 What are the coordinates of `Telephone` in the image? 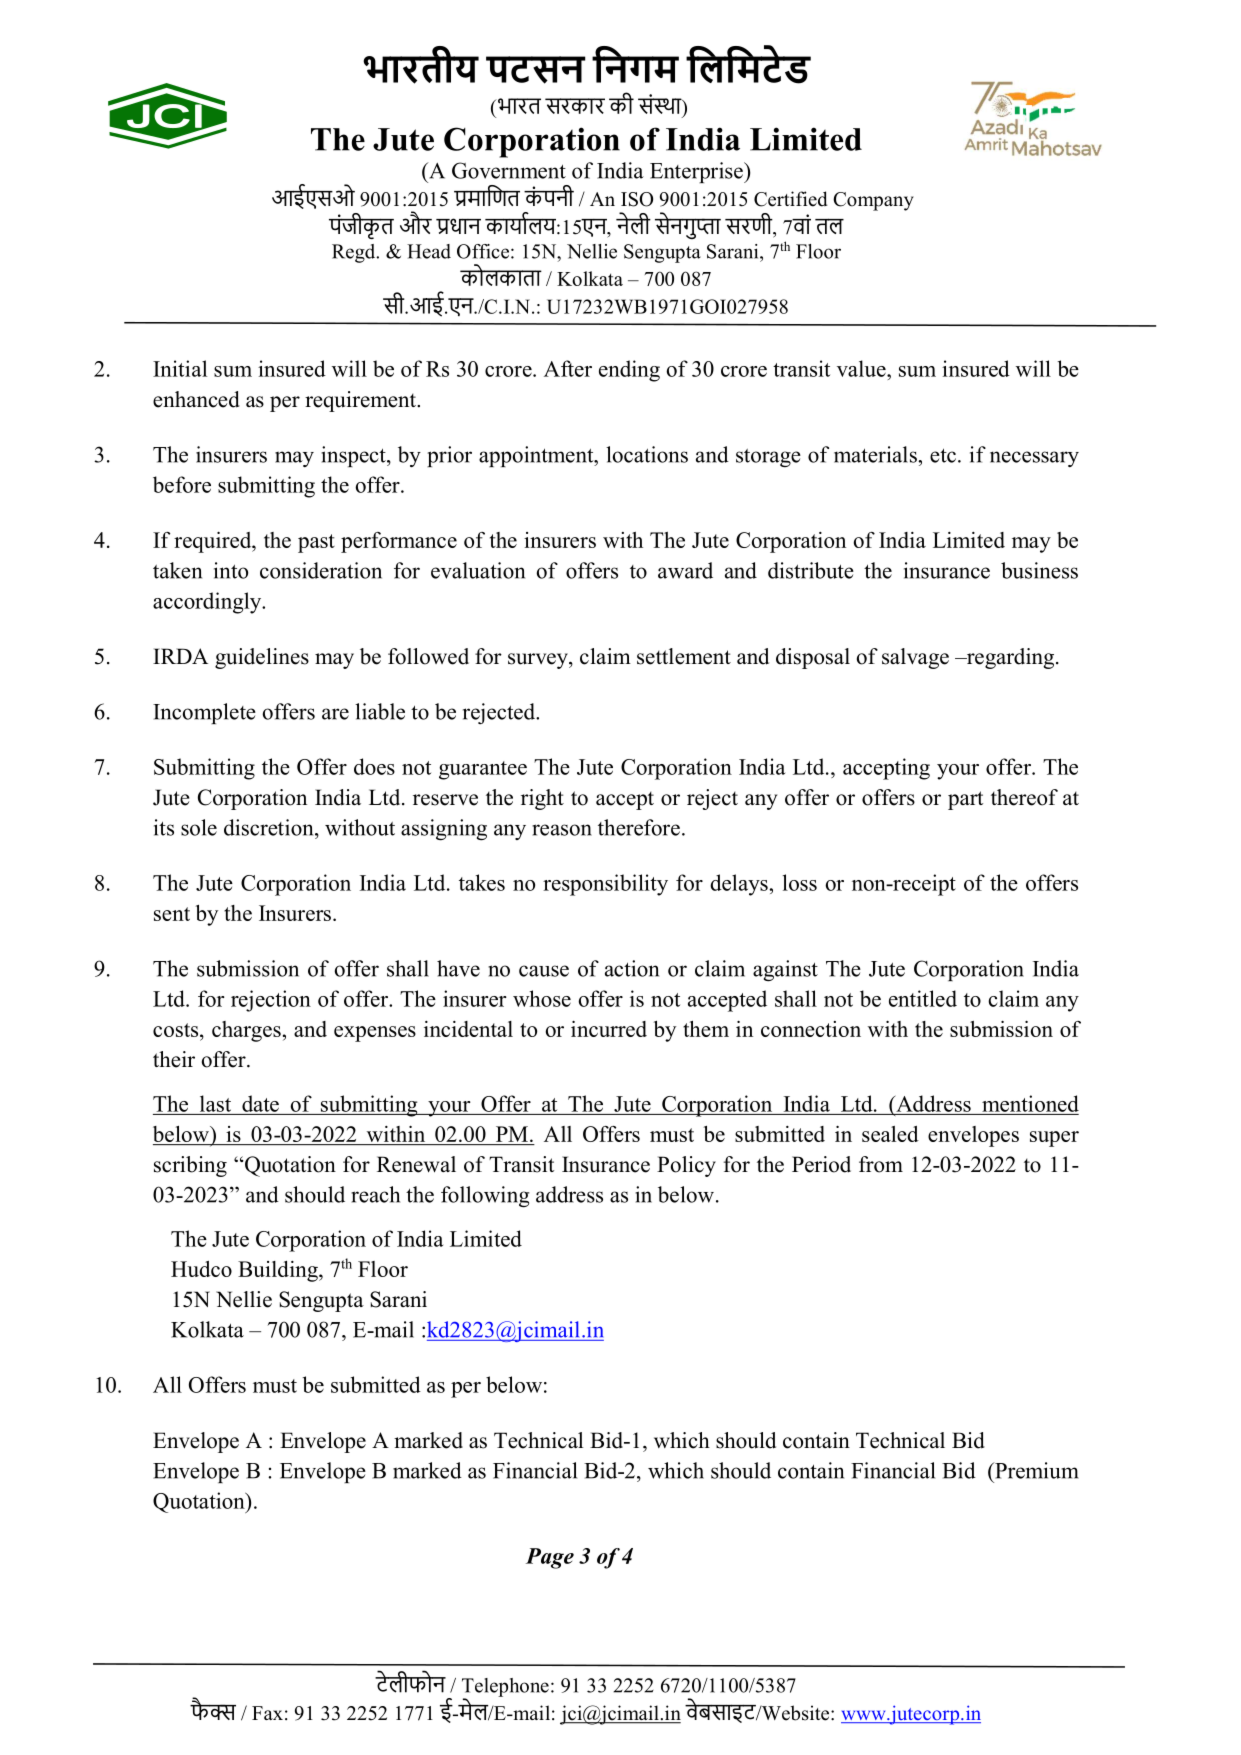 It's located at (505, 1688).
